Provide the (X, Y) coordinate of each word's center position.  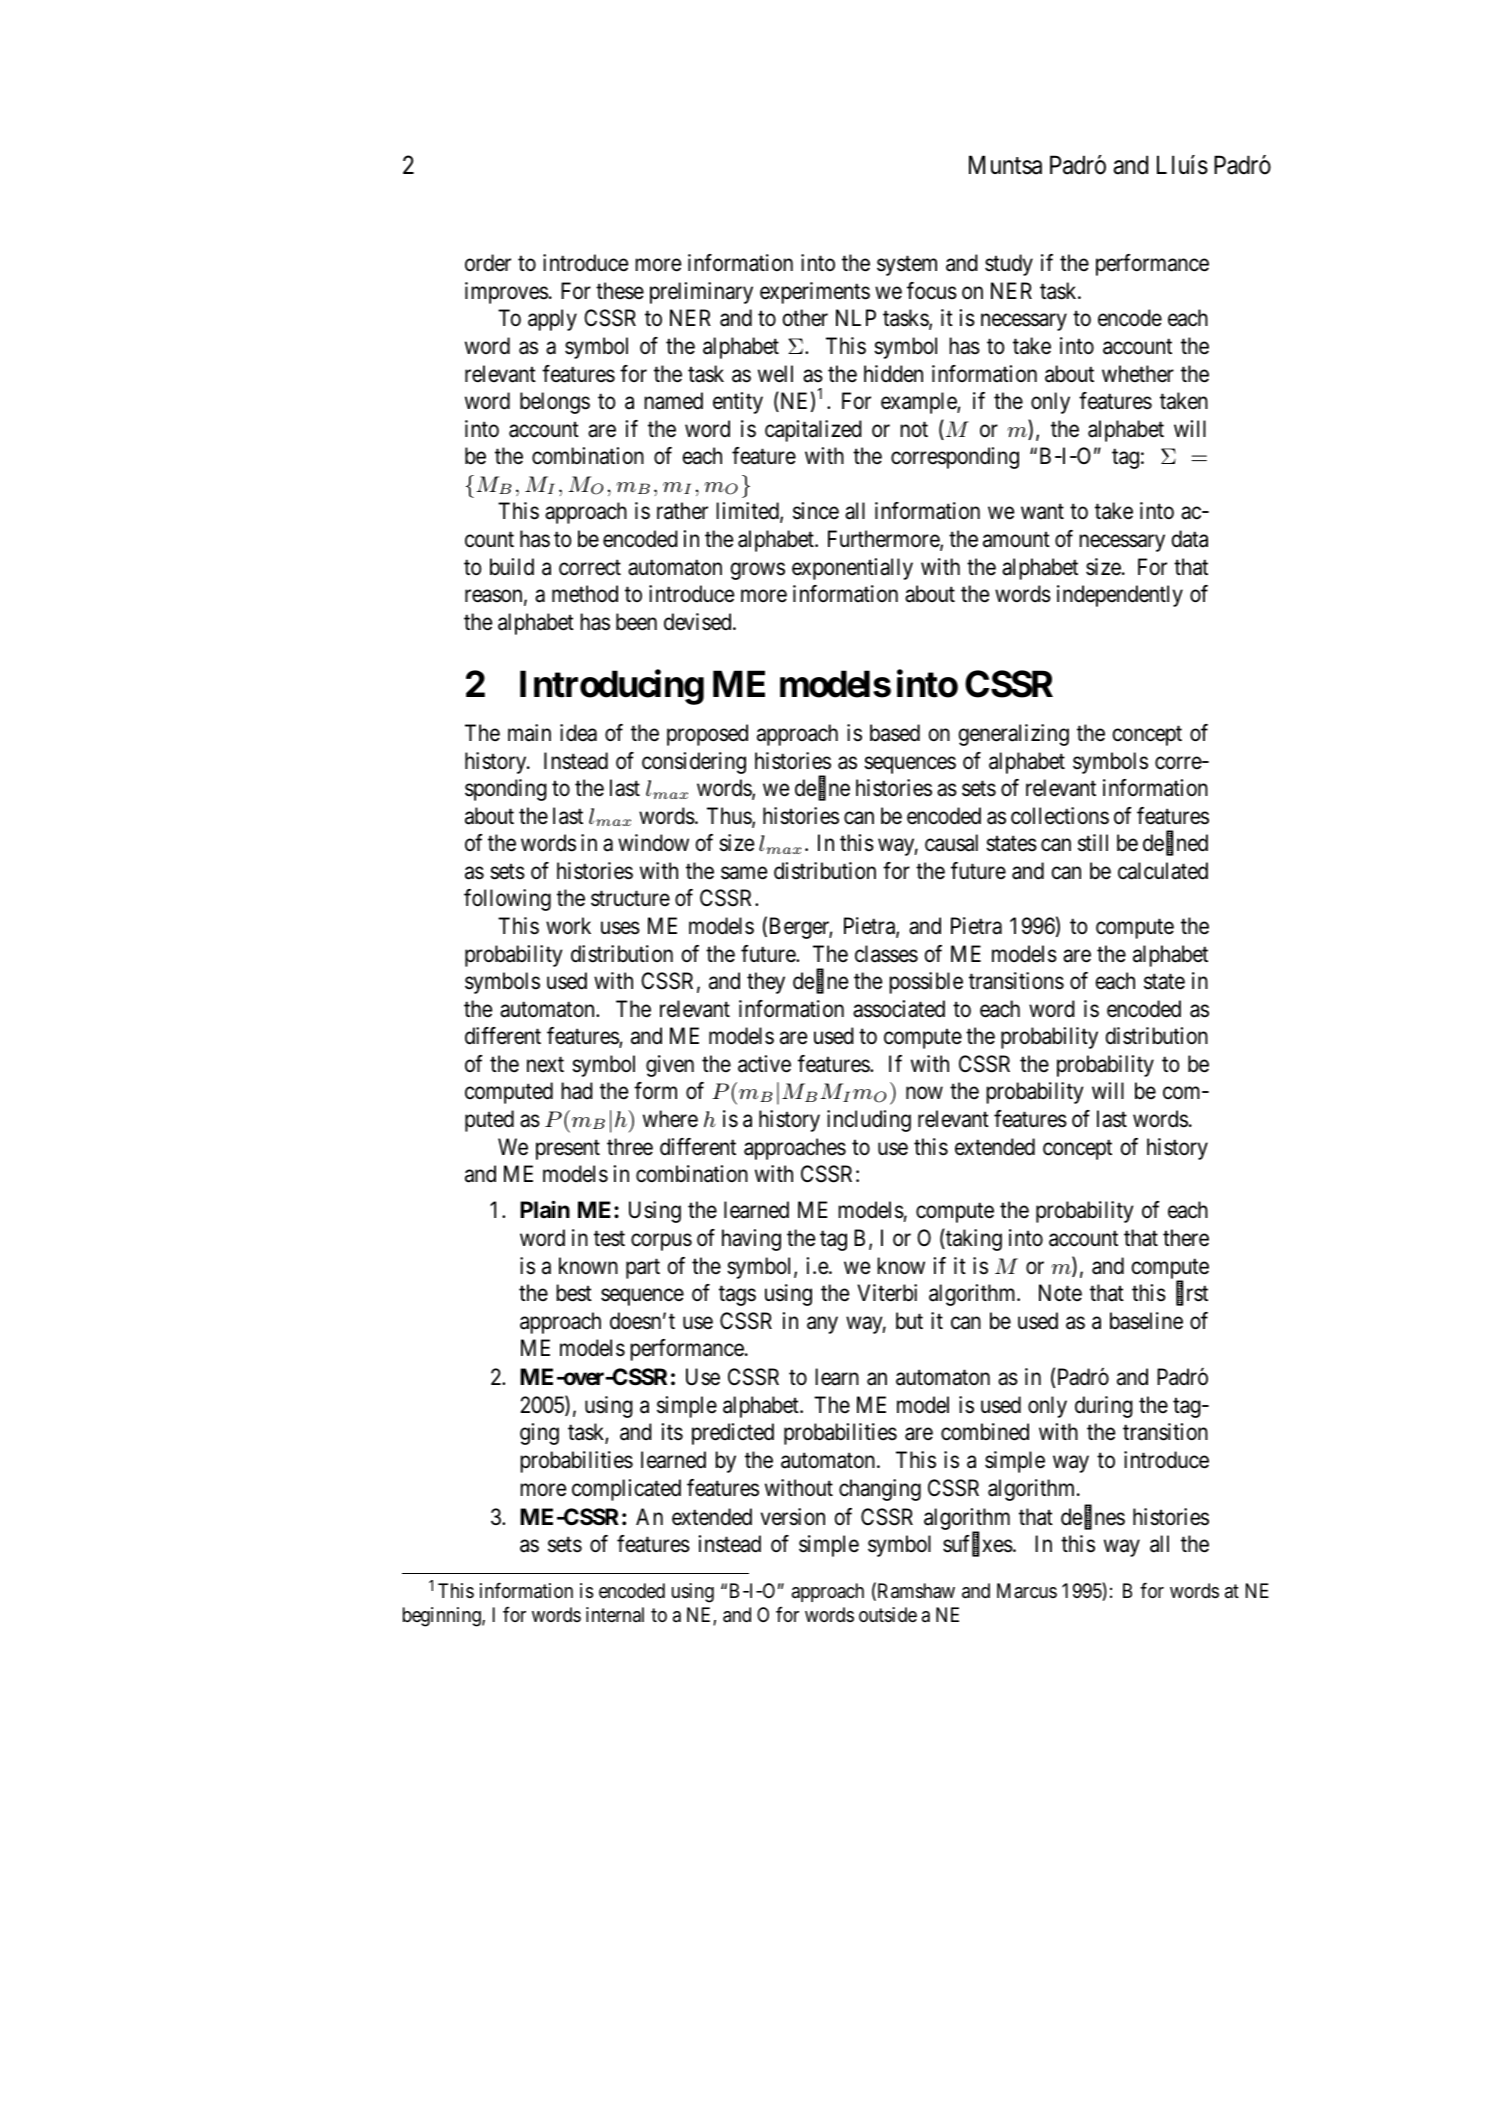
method (585, 594)
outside (888, 1615)
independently (1120, 596)
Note (1060, 1293)
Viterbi (887, 1293)
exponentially (852, 569)
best (574, 1293)
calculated (1163, 871)
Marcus (1027, 1590)
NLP (856, 317)
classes (886, 954)
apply (552, 320)
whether (1138, 374)
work (568, 926)
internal (615, 1614)
